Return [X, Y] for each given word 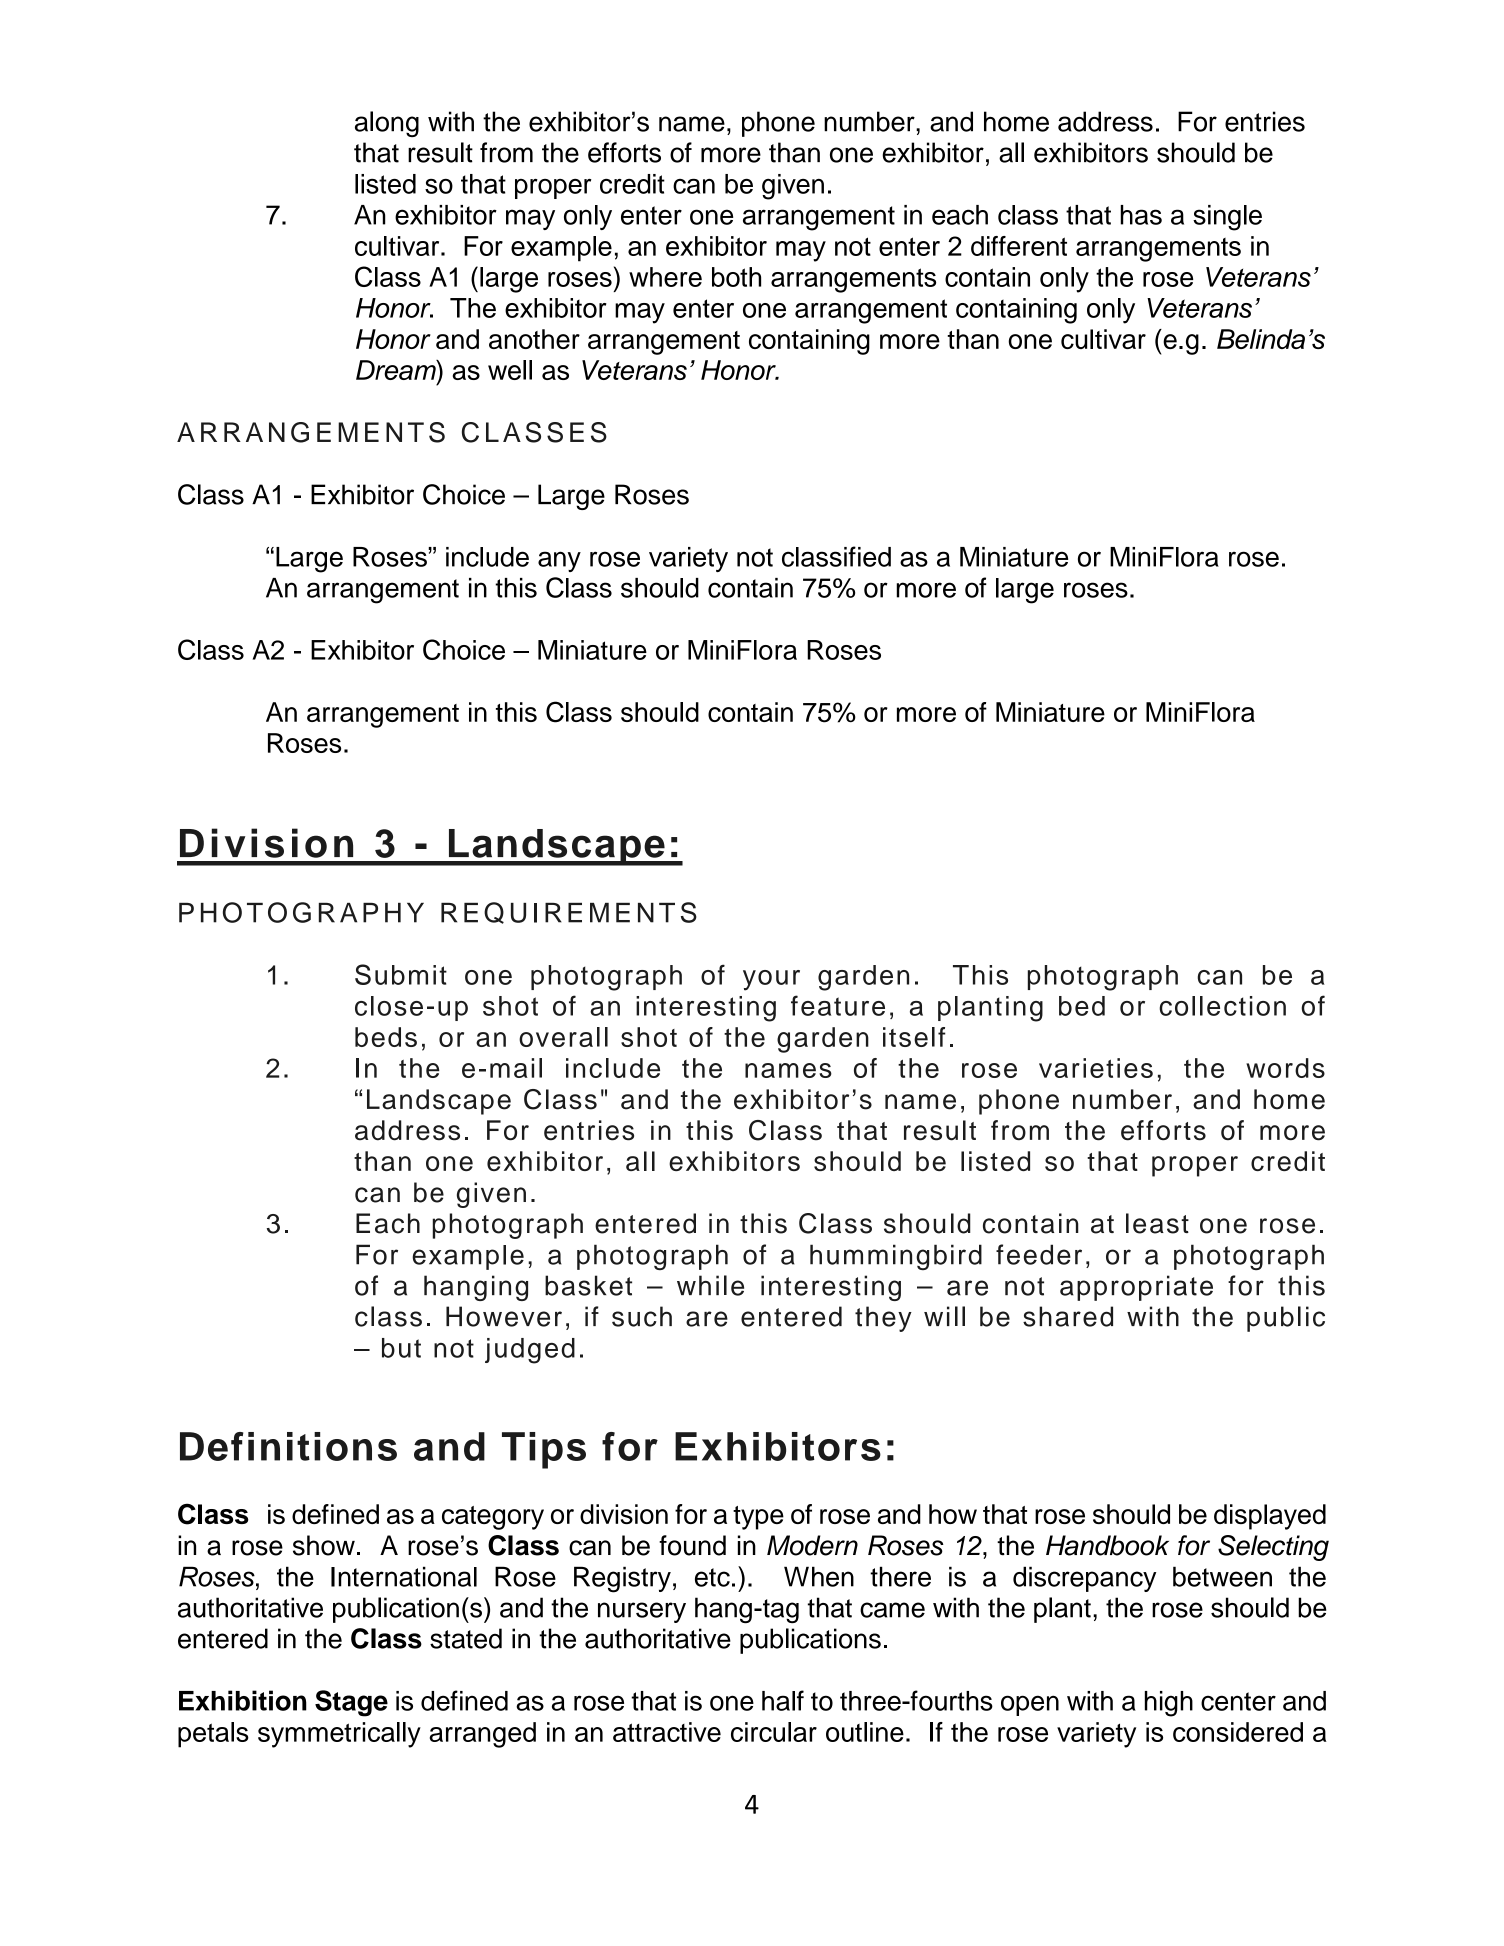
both [736, 277]
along [387, 124]
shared [1068, 1316]
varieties [1096, 1068]
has [1141, 215]
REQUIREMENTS [569, 913]
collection [1222, 1006]
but [401, 1348]
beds [386, 1037]
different [1019, 246]
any [559, 561]
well [510, 370]
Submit [401, 974]
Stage [351, 1703]
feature [838, 1005]
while [710, 1285]
